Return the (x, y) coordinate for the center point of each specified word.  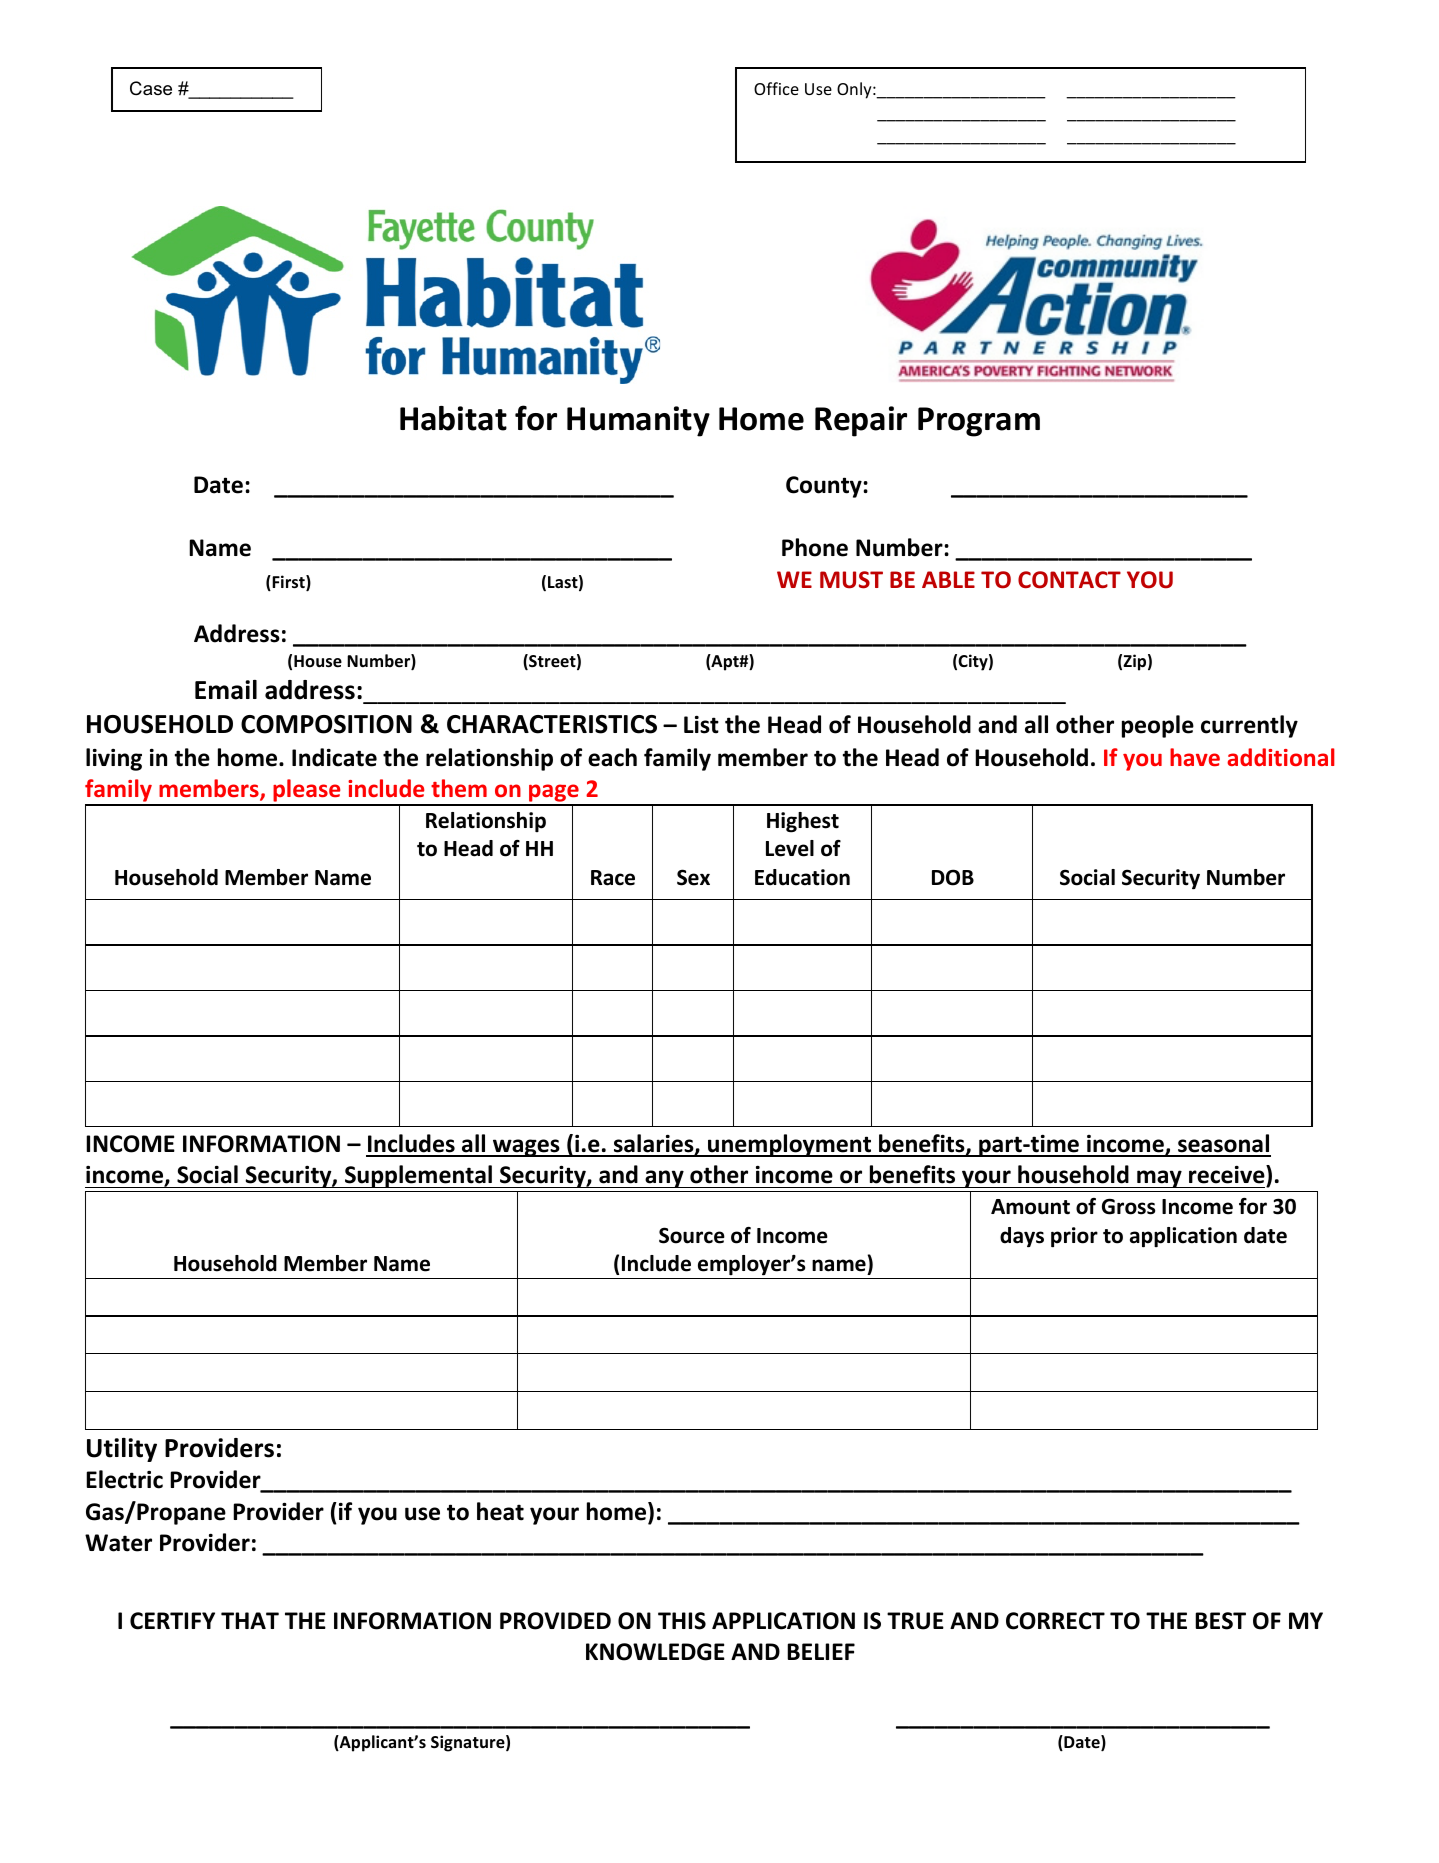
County (825, 487)
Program (979, 422)
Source (692, 1235)
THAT (250, 1620)
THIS (682, 1621)
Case (151, 88)
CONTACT (1069, 580)
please (307, 792)
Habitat (453, 418)
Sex (693, 877)
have (1195, 757)
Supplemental (418, 1176)
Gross (1128, 1206)
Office (776, 88)
